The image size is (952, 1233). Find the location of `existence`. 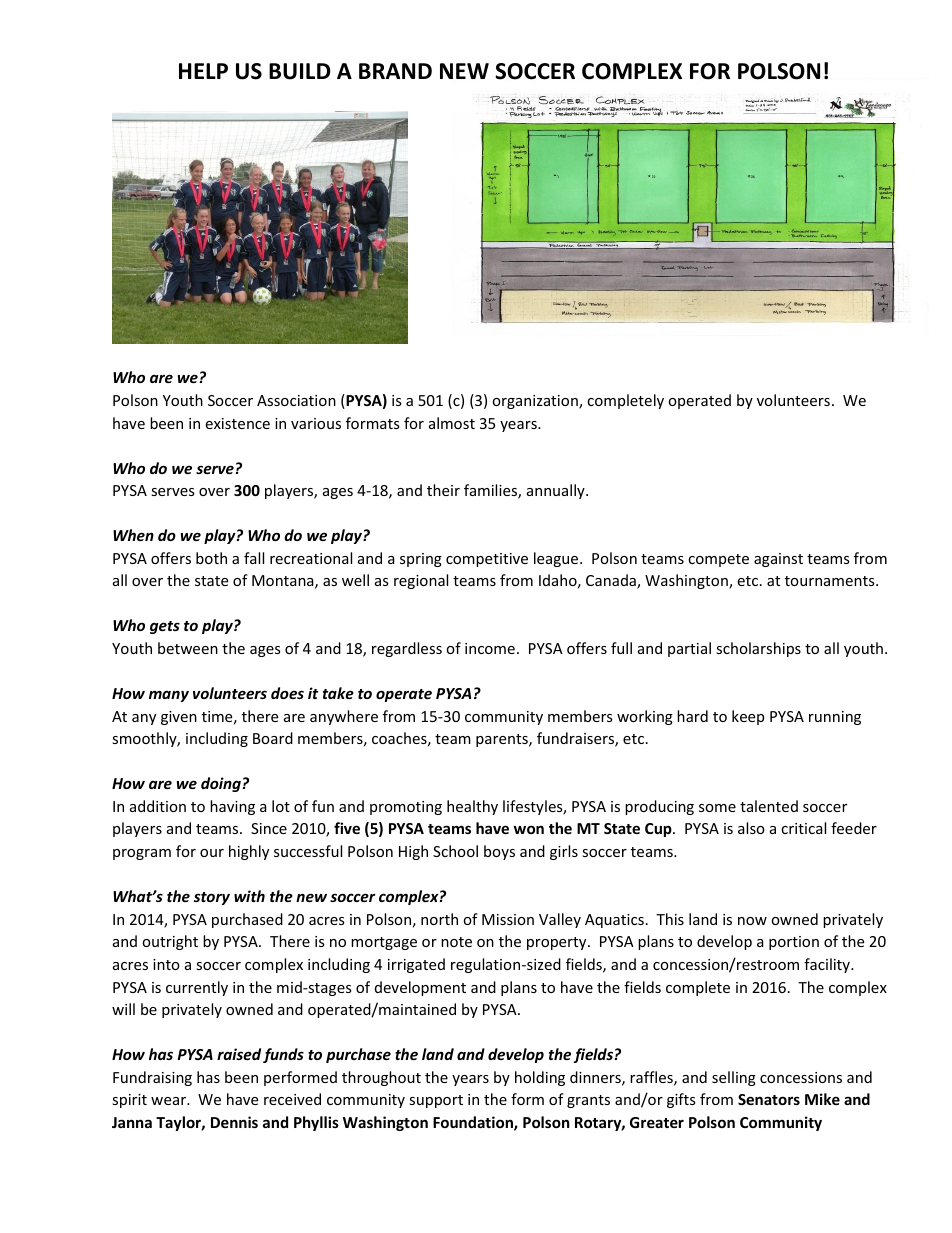

existence is located at coordinates (237, 423).
